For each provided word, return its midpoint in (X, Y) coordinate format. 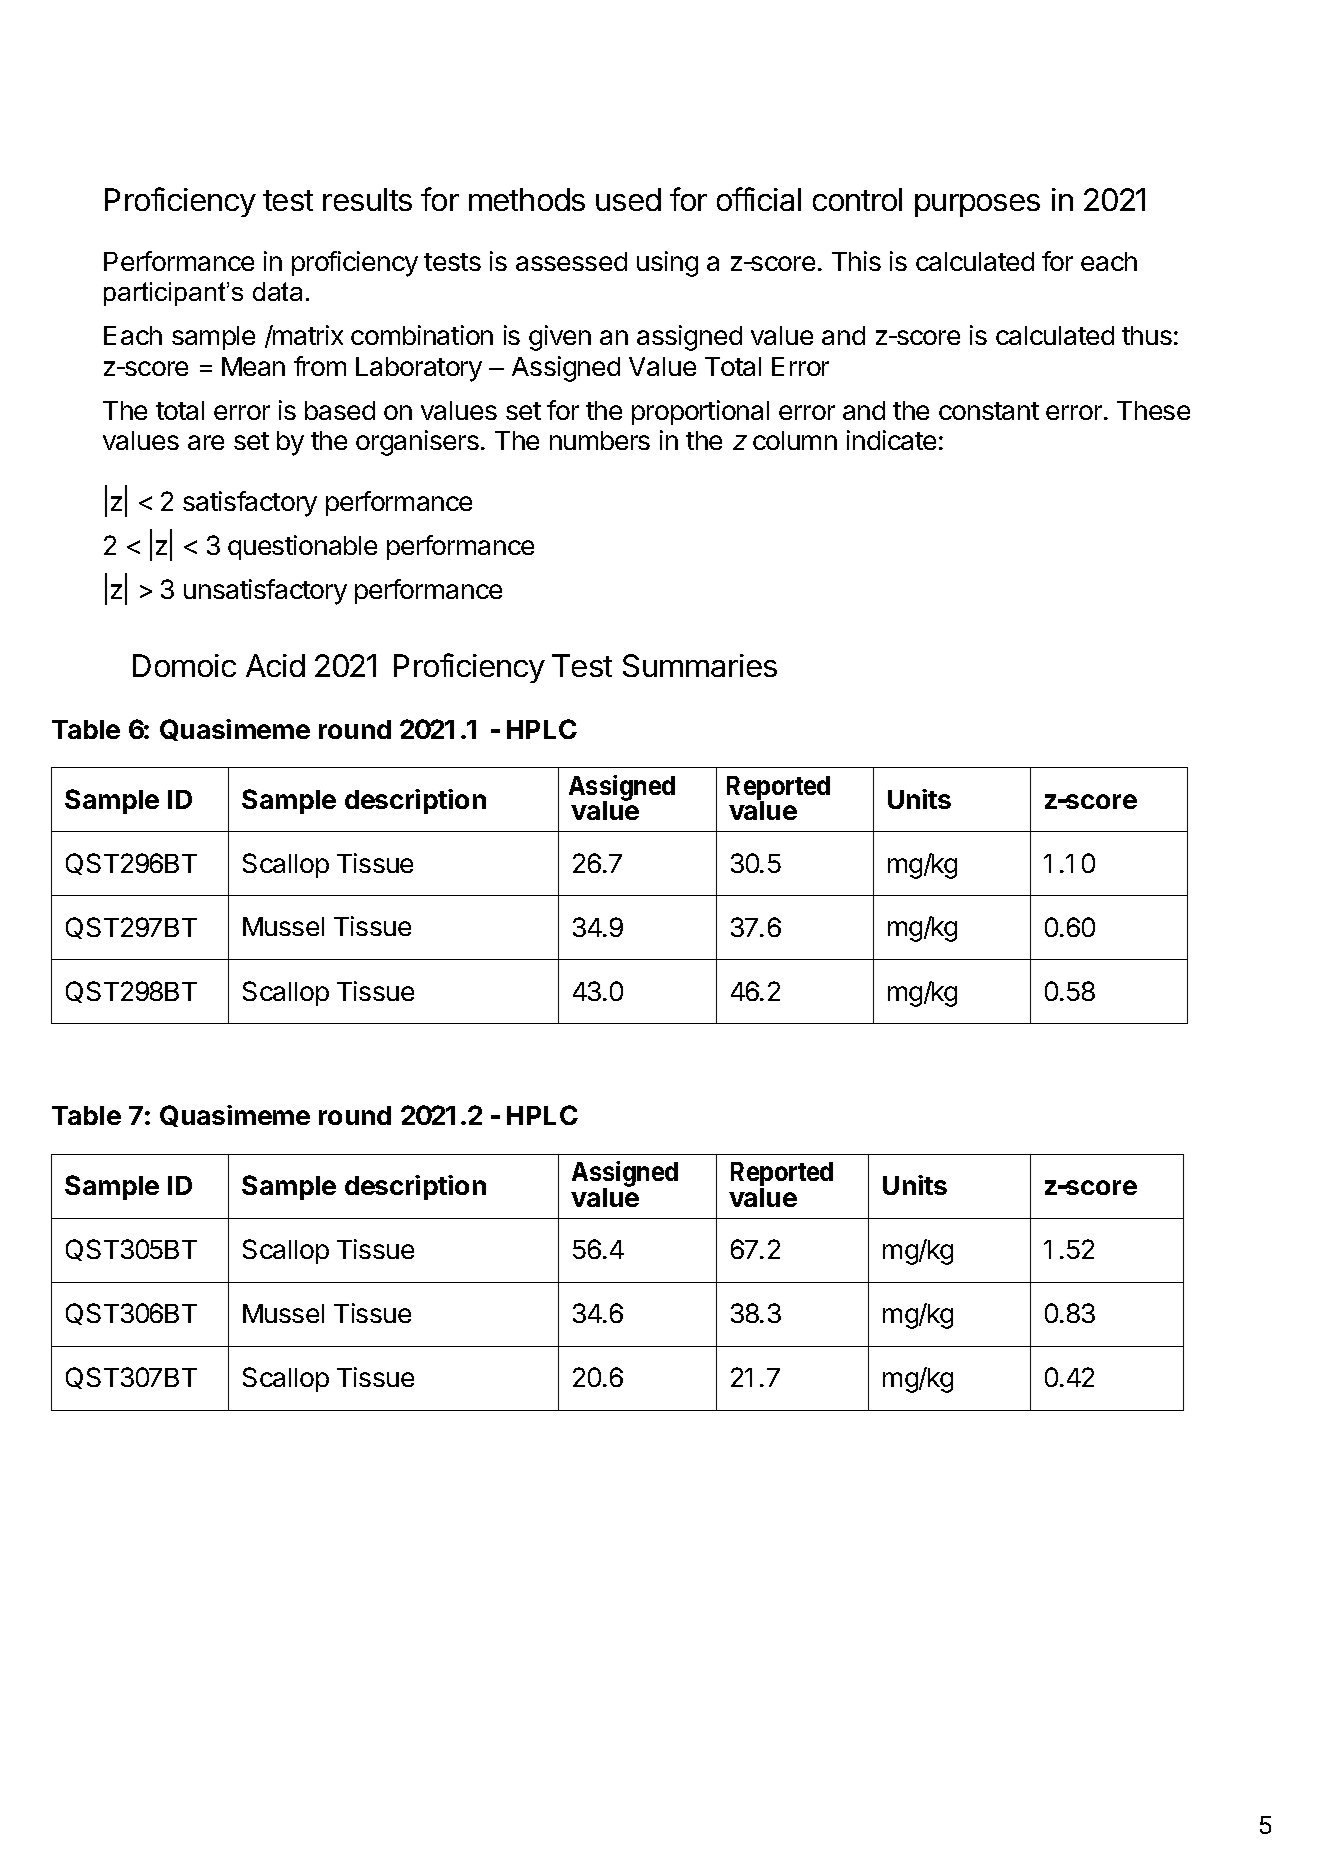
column (795, 440)
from (320, 366)
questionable (302, 547)
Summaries (700, 665)
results (367, 199)
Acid (275, 665)
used (628, 199)
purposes (977, 205)
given (560, 338)
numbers (600, 440)
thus (1147, 335)
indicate (891, 440)
